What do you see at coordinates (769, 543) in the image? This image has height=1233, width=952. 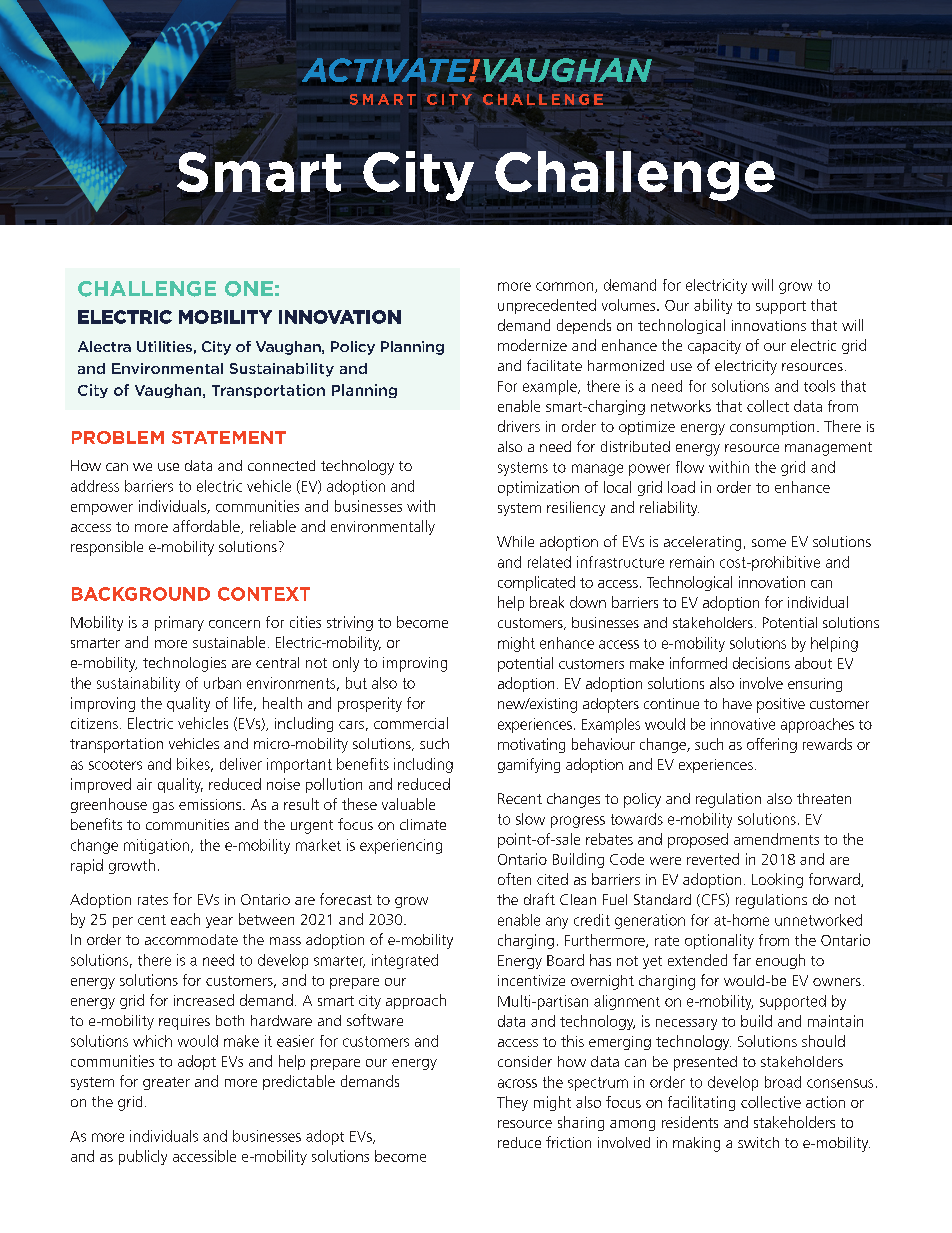 I see `some` at bounding box center [769, 543].
